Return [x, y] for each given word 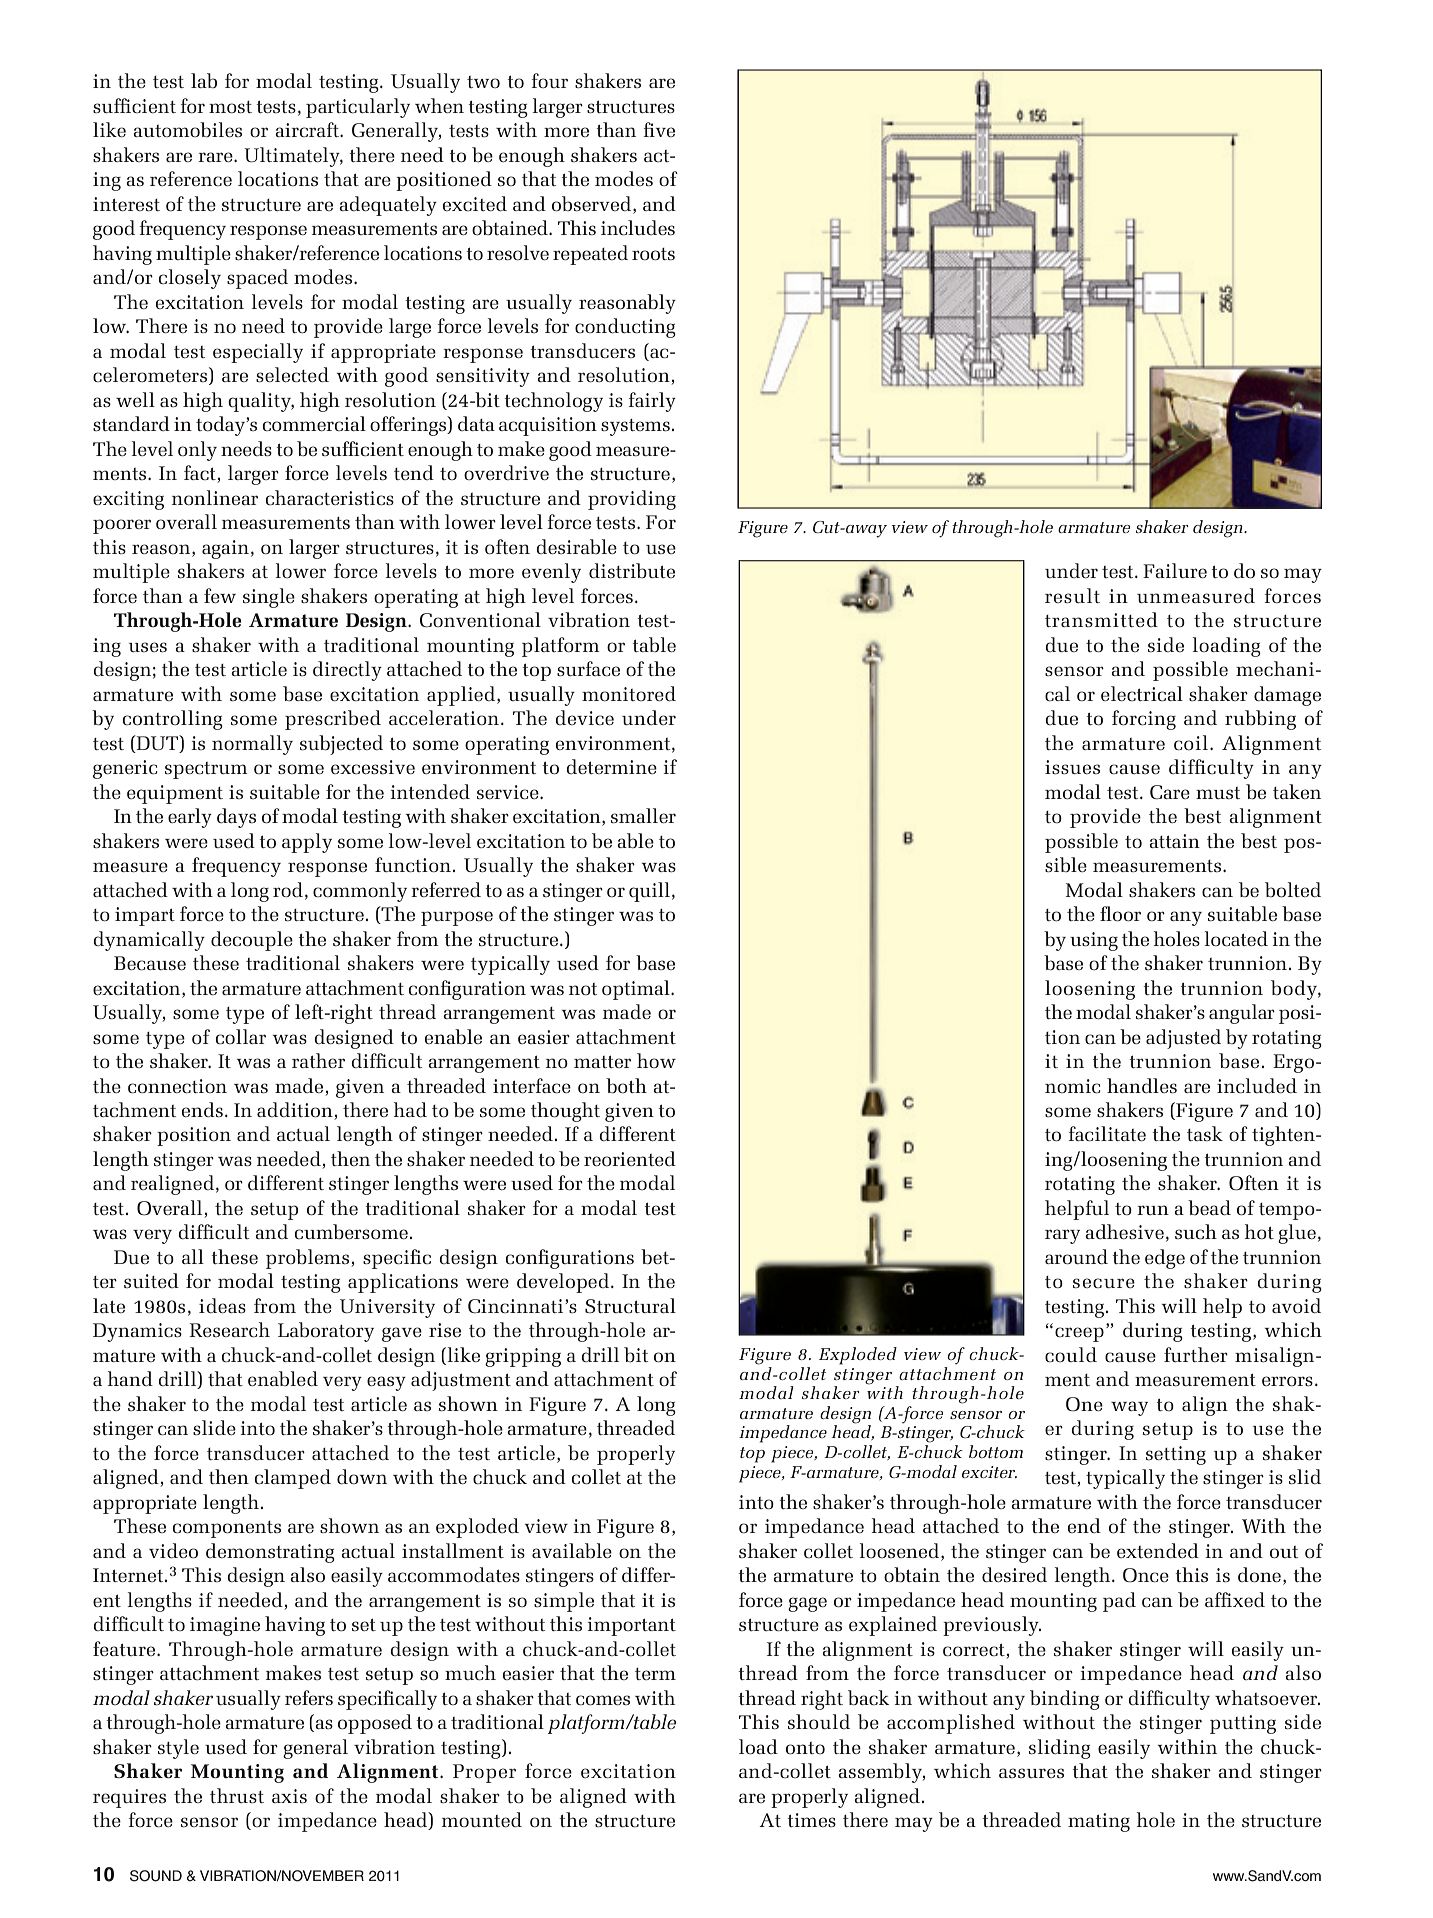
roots [653, 254]
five [659, 129]
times [811, 1820]
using [1094, 941]
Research [229, 1329]
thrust [237, 1795]
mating [1099, 1822]
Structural [630, 1305]
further [1196, 1354]
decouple [252, 941]
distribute [632, 570]
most [230, 107]
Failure [1175, 570]
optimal [637, 990]
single [269, 598]
